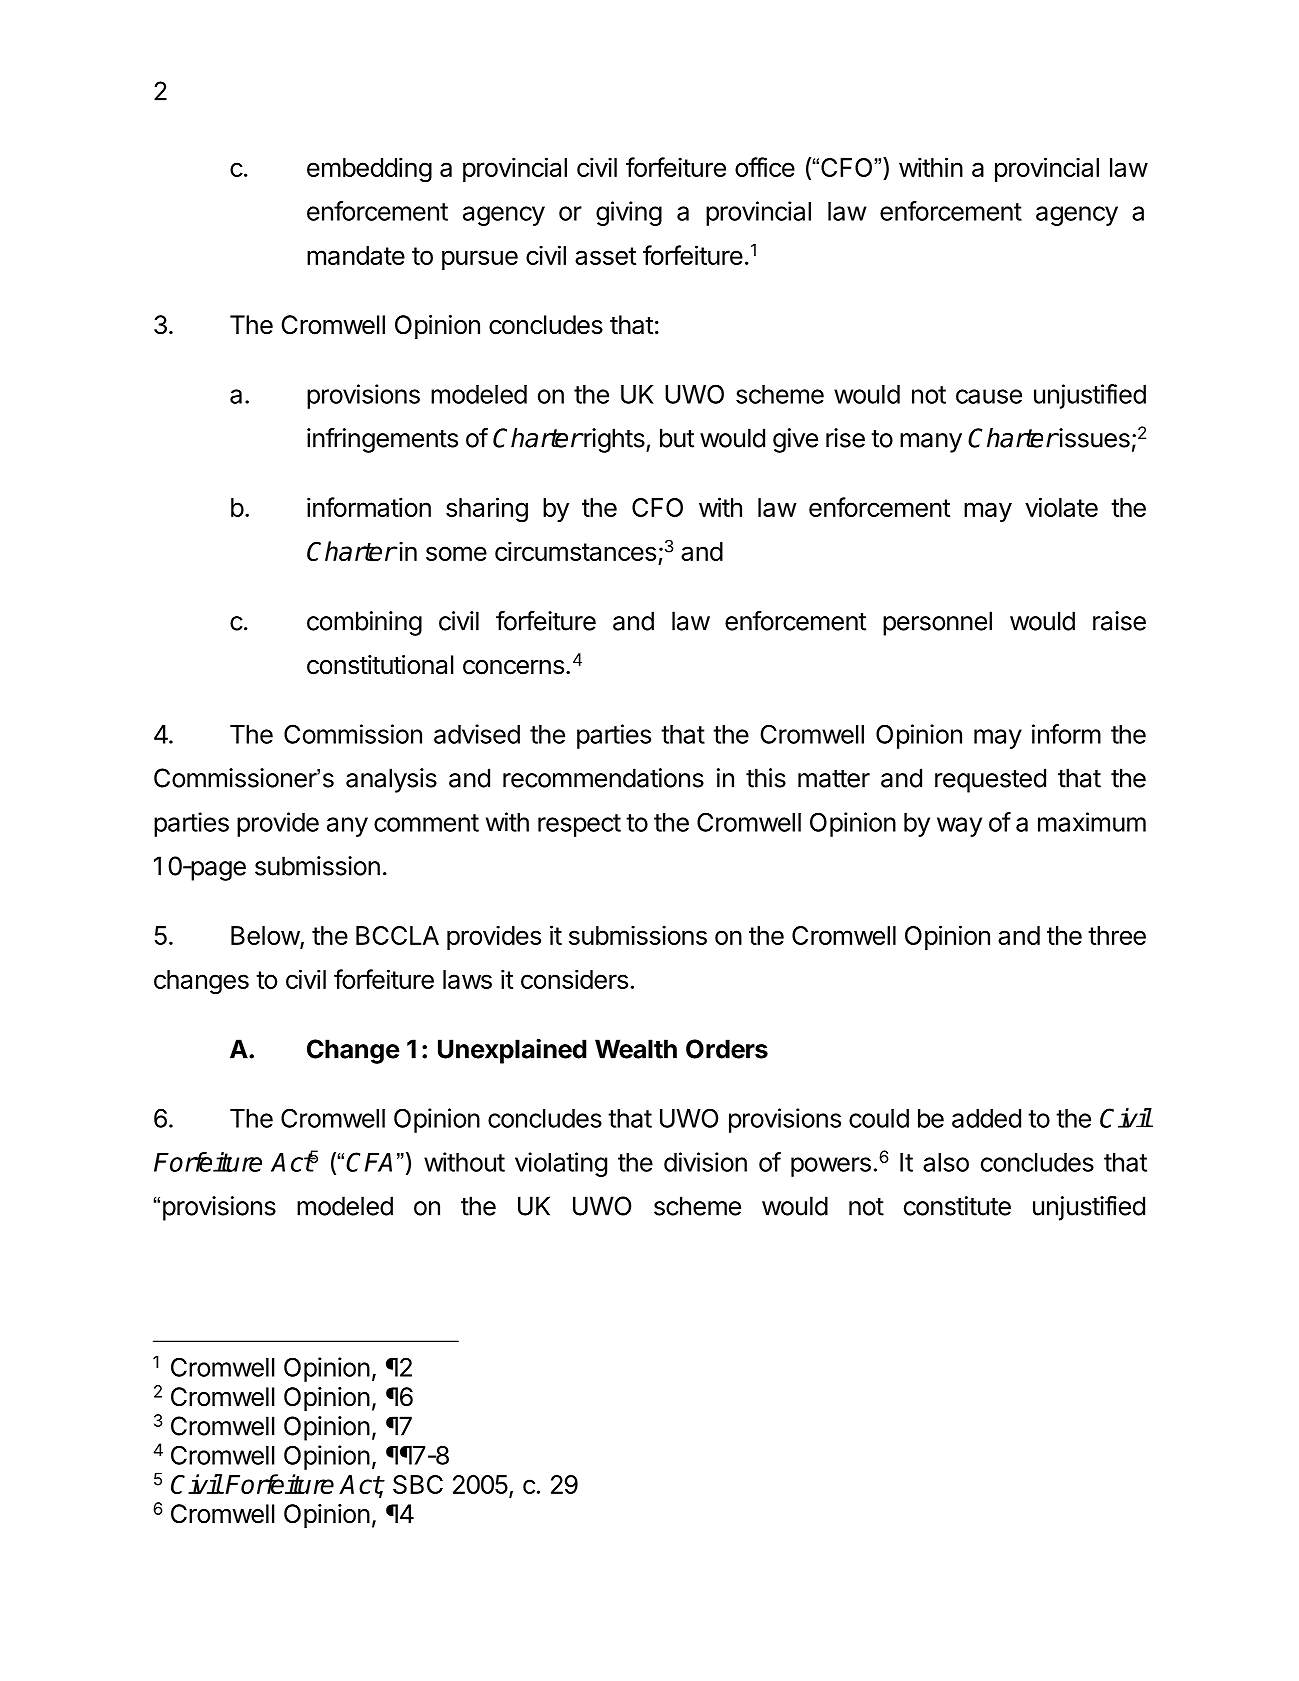  Describe the element at coordinates (986, 1118) in the document. I see `added` at that location.
